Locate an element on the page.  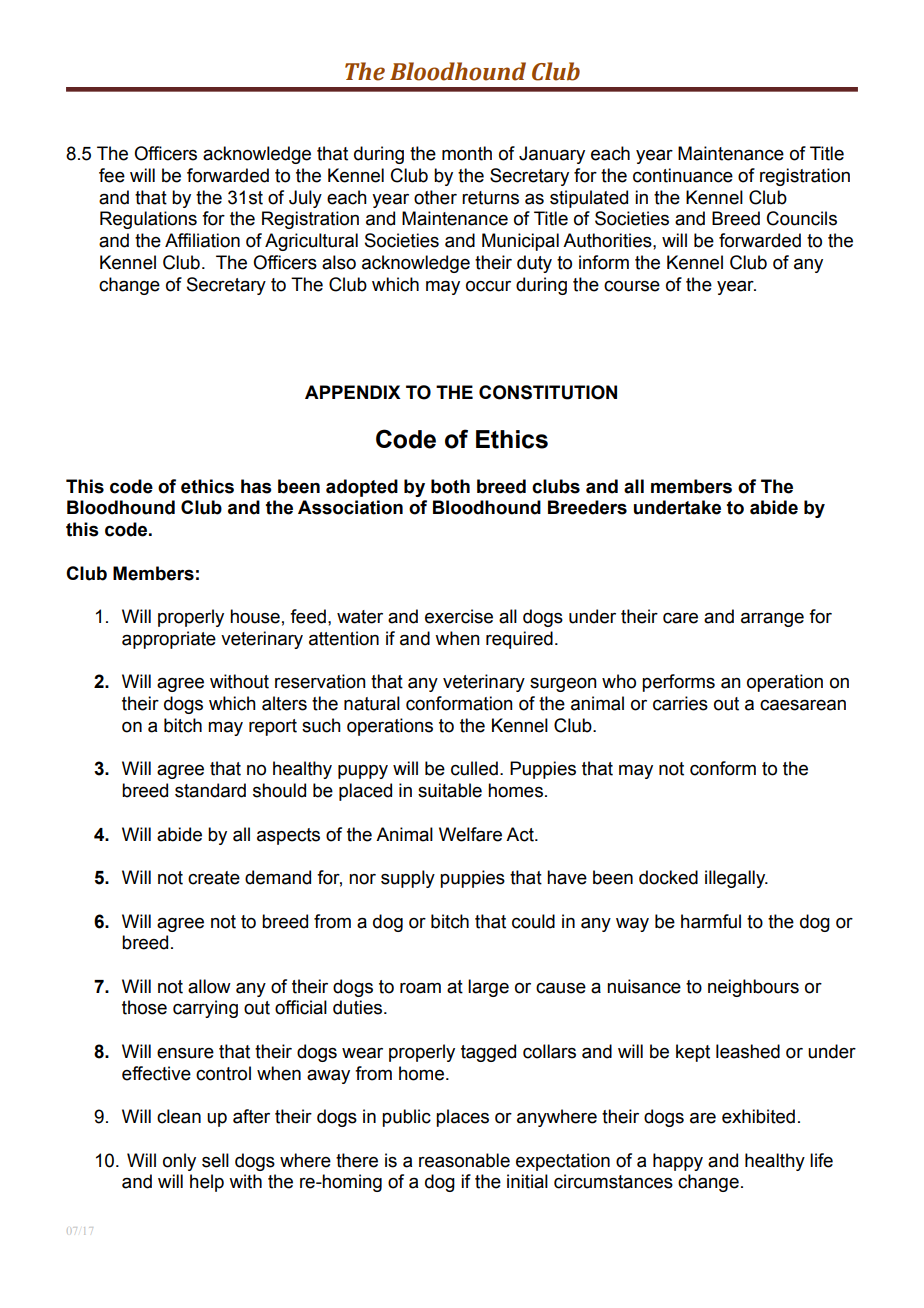
exercise is located at coordinates (459, 616).
